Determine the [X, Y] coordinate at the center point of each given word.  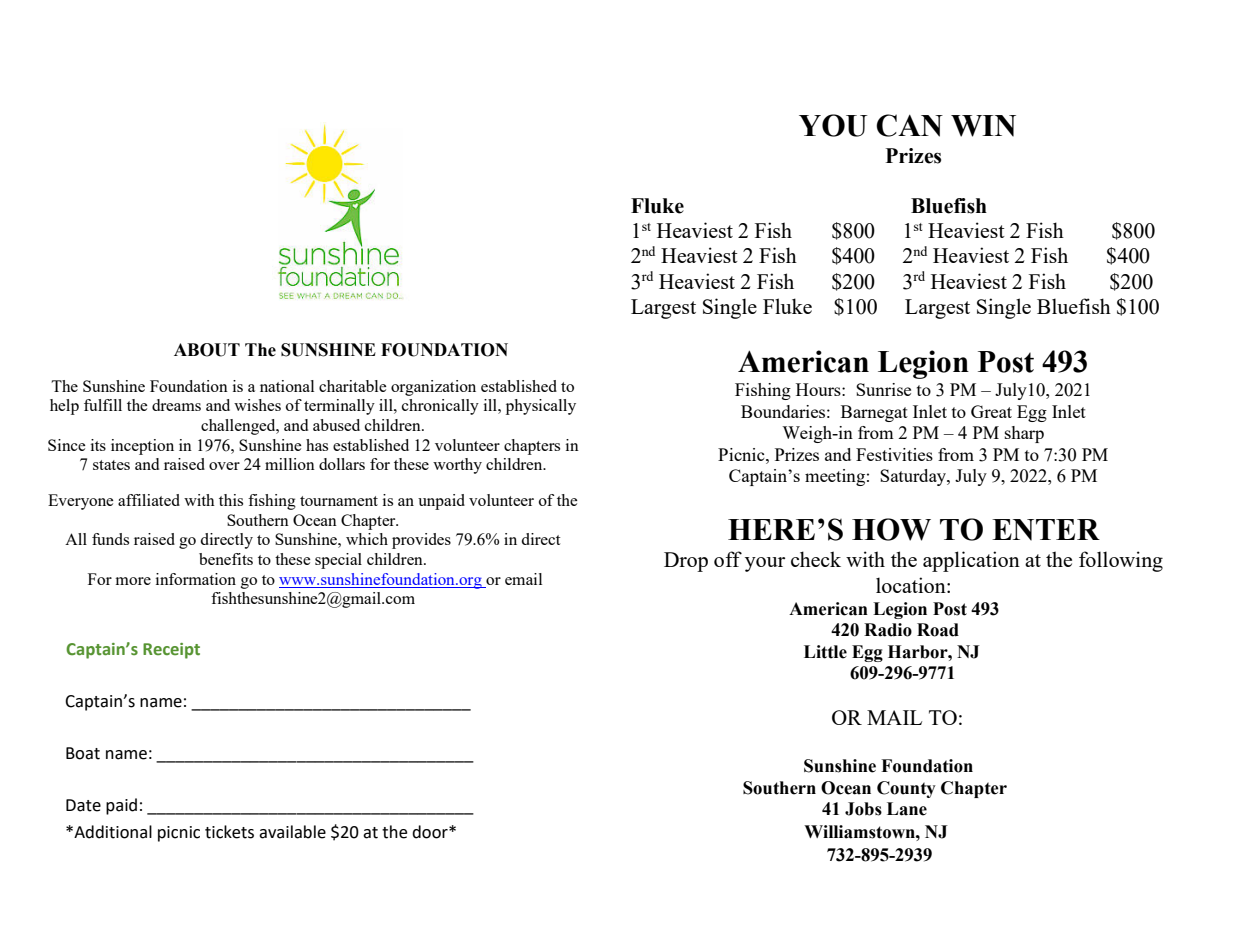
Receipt [171, 651]
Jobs [863, 809]
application [971, 561]
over [224, 466]
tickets [229, 832]
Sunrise [883, 389]
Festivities [894, 454]
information [196, 579]
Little [825, 652]
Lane [907, 809]
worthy [457, 466]
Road [938, 630]
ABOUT [207, 350]
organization [433, 388]
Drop [686, 562]
